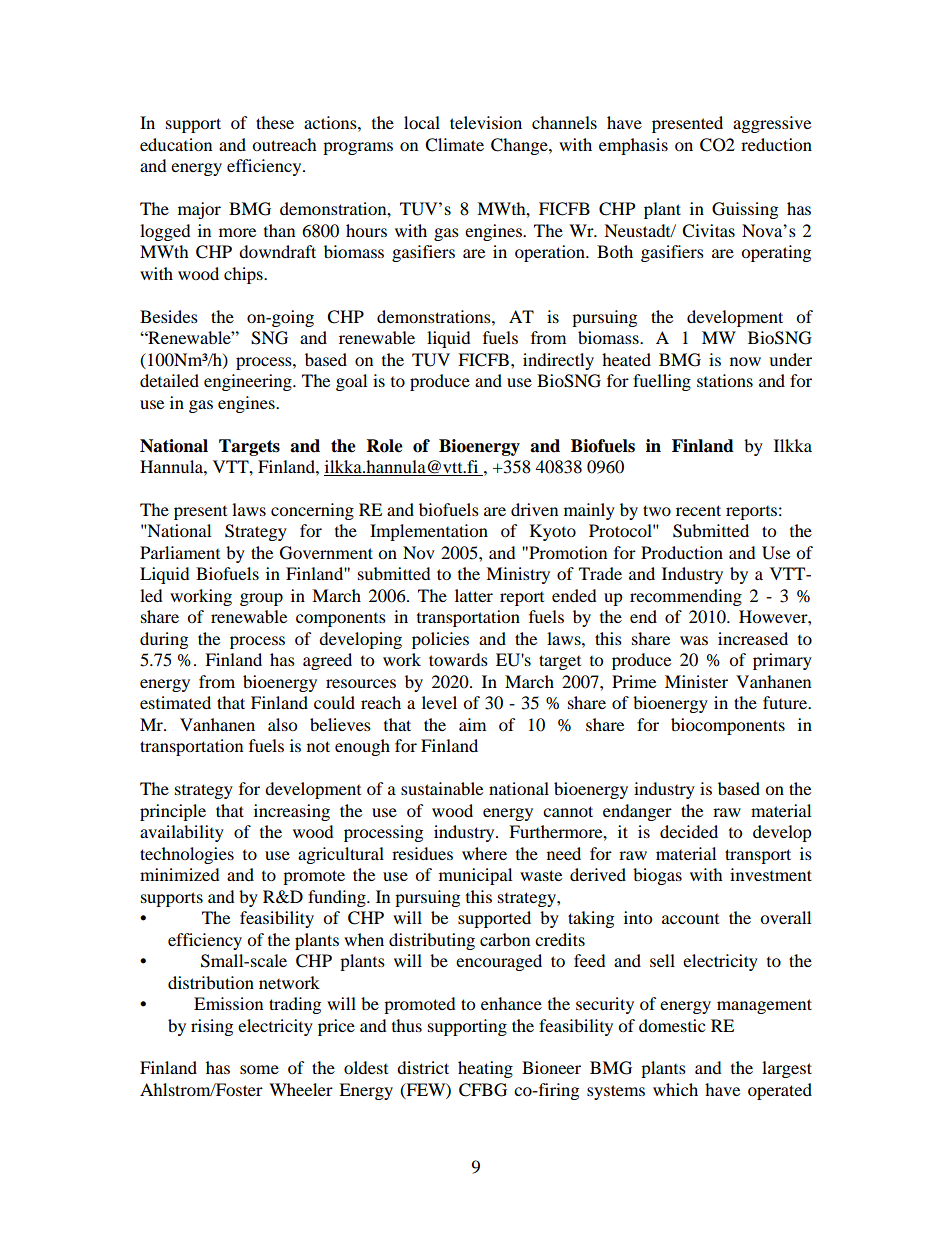  What do you see at coordinates (182, 833) in the screenshot?
I see `availability` at bounding box center [182, 833].
